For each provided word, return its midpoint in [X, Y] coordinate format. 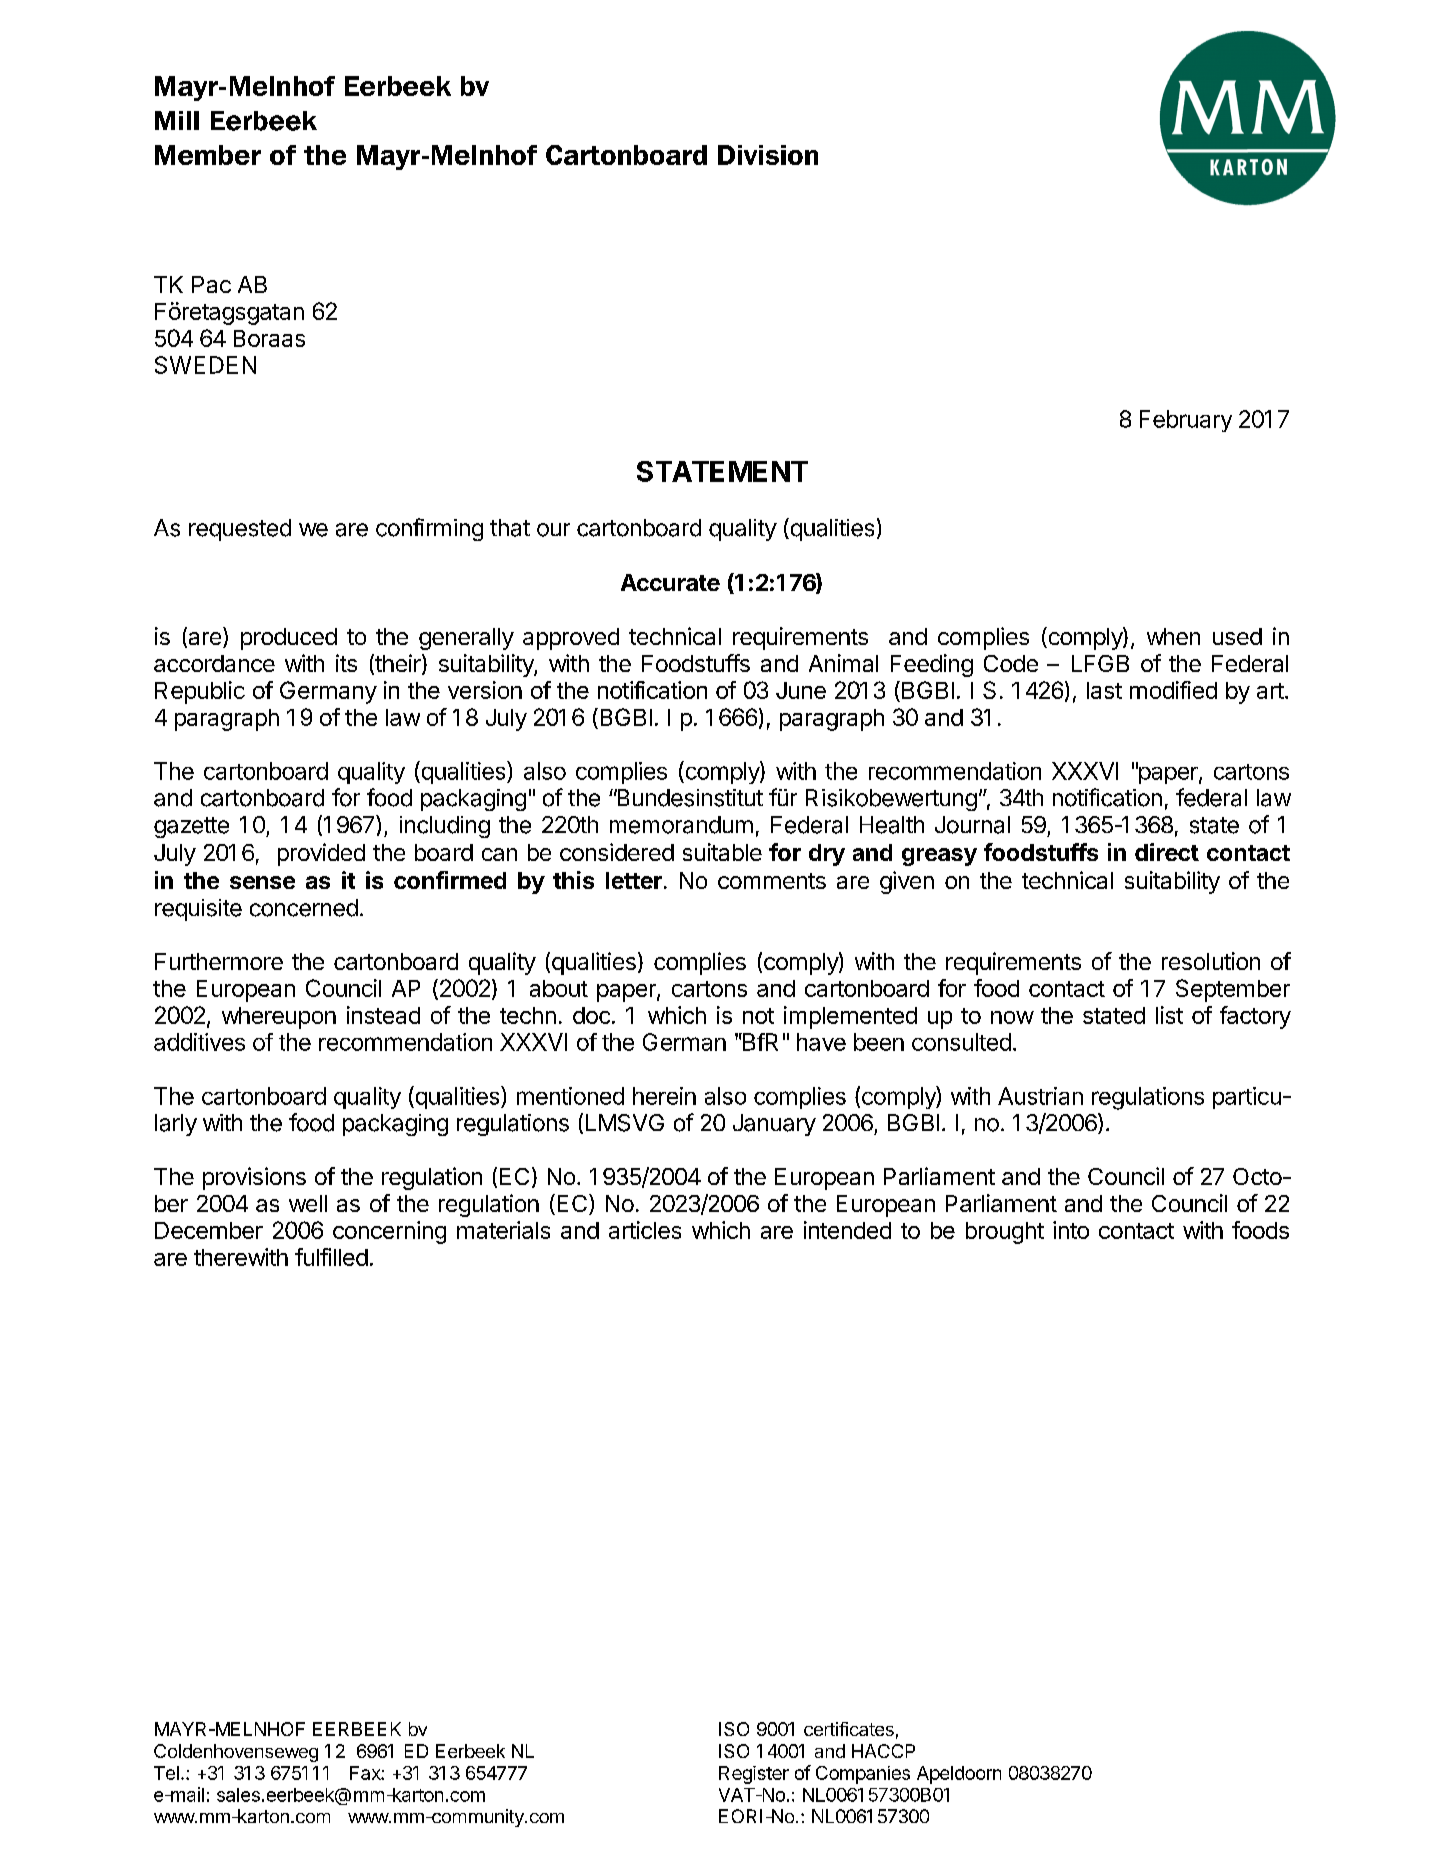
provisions [254, 1178]
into [1071, 1230]
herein [664, 1096]
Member [208, 155]
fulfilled [331, 1257]
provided [321, 854]
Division [768, 155]
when [1173, 636]
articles [645, 1230]
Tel [166, 1773]
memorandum [681, 825]
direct [1167, 852]
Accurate [670, 582]
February [1186, 421]
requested [240, 530]
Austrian [1040, 1096]
